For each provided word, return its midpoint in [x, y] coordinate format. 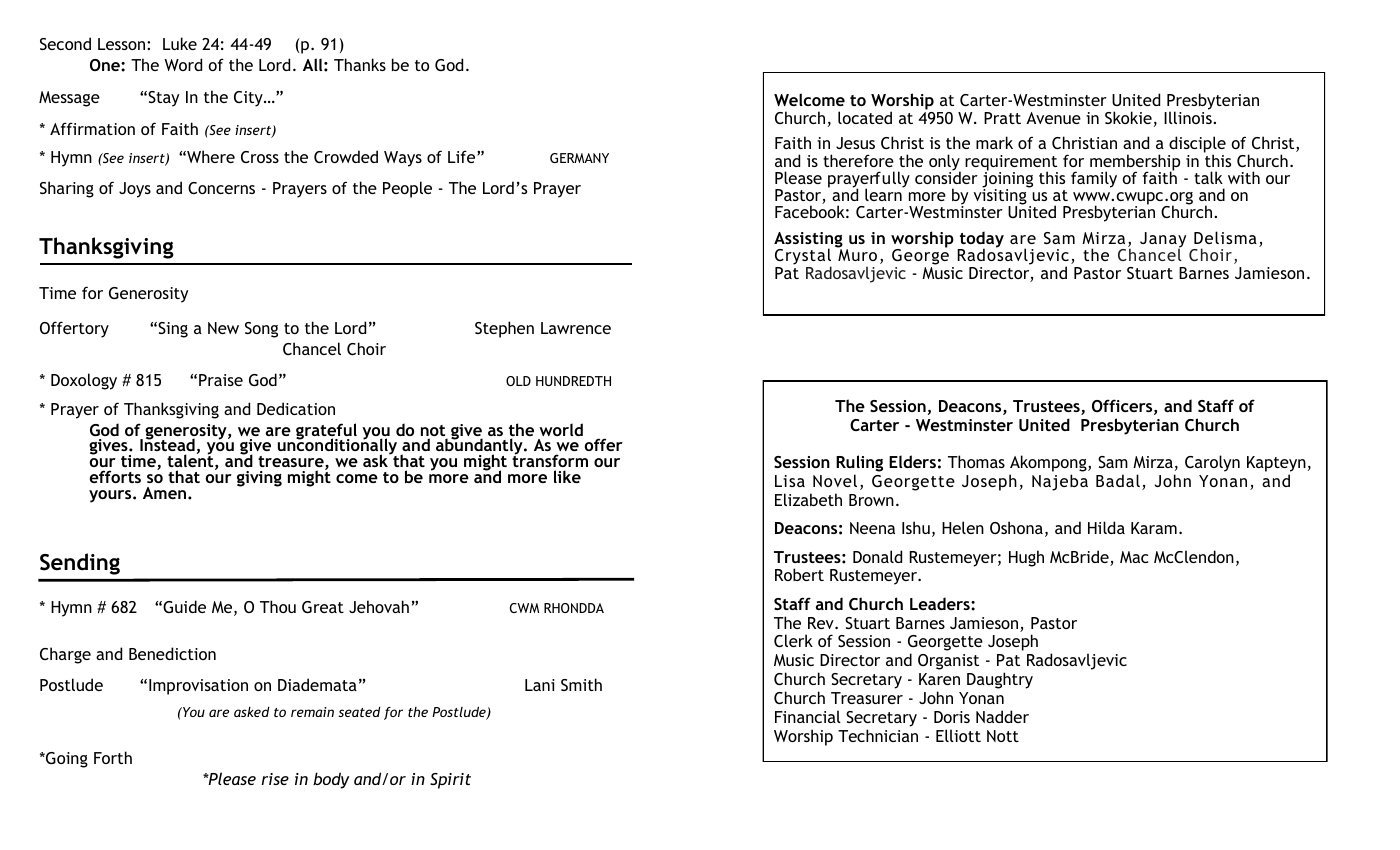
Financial [808, 716]
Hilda [1106, 527]
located [865, 117]
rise [275, 779]
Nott [1003, 736]
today [981, 240]
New [223, 328]
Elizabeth [808, 499]
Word [183, 64]
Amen [166, 493]
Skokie [1128, 117]
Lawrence [576, 328]
